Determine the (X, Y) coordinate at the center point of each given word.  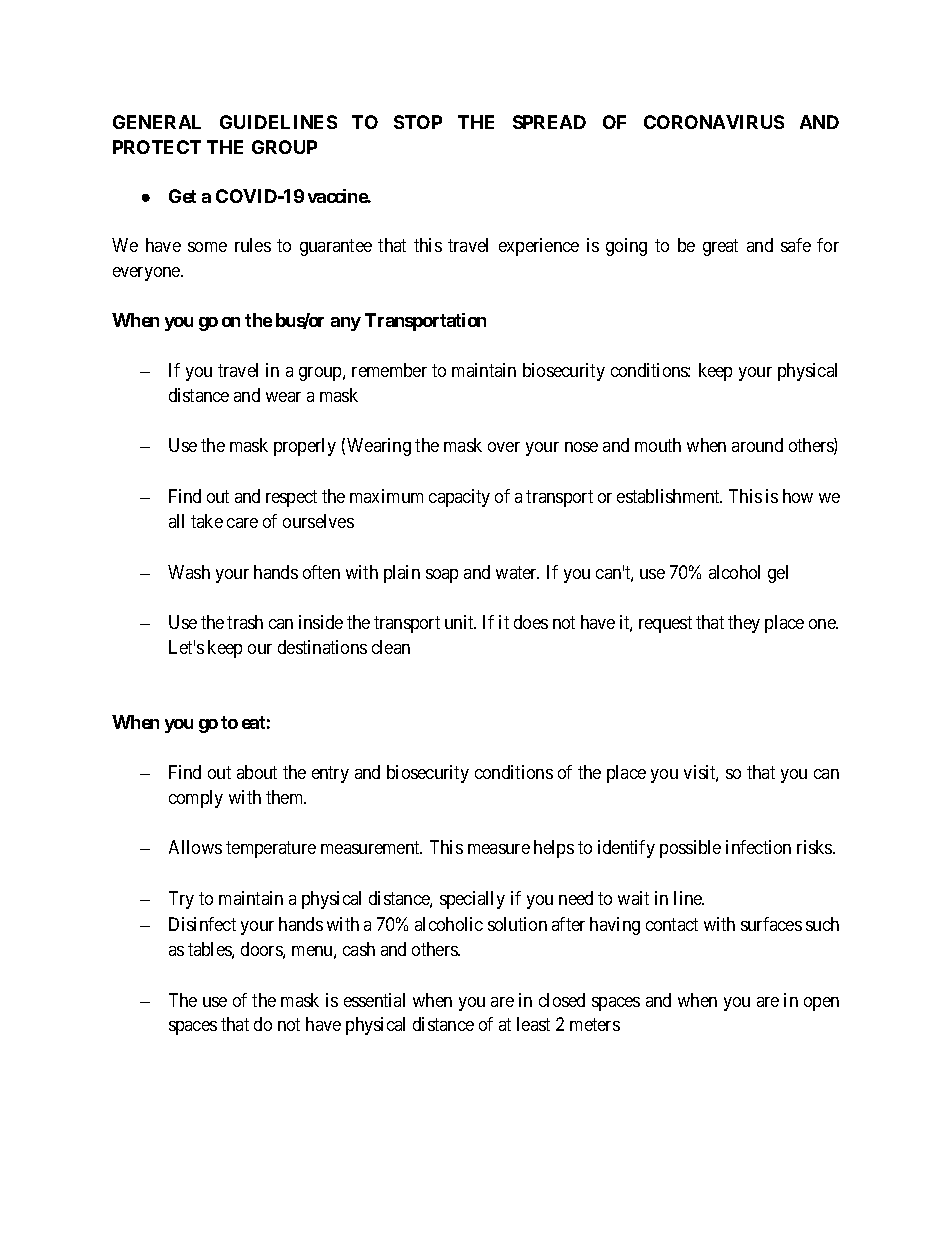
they (744, 624)
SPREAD (549, 122)
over (504, 447)
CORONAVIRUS (714, 122)
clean (391, 647)
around (757, 445)
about (257, 772)
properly (305, 447)
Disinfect (202, 924)
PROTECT (157, 147)
